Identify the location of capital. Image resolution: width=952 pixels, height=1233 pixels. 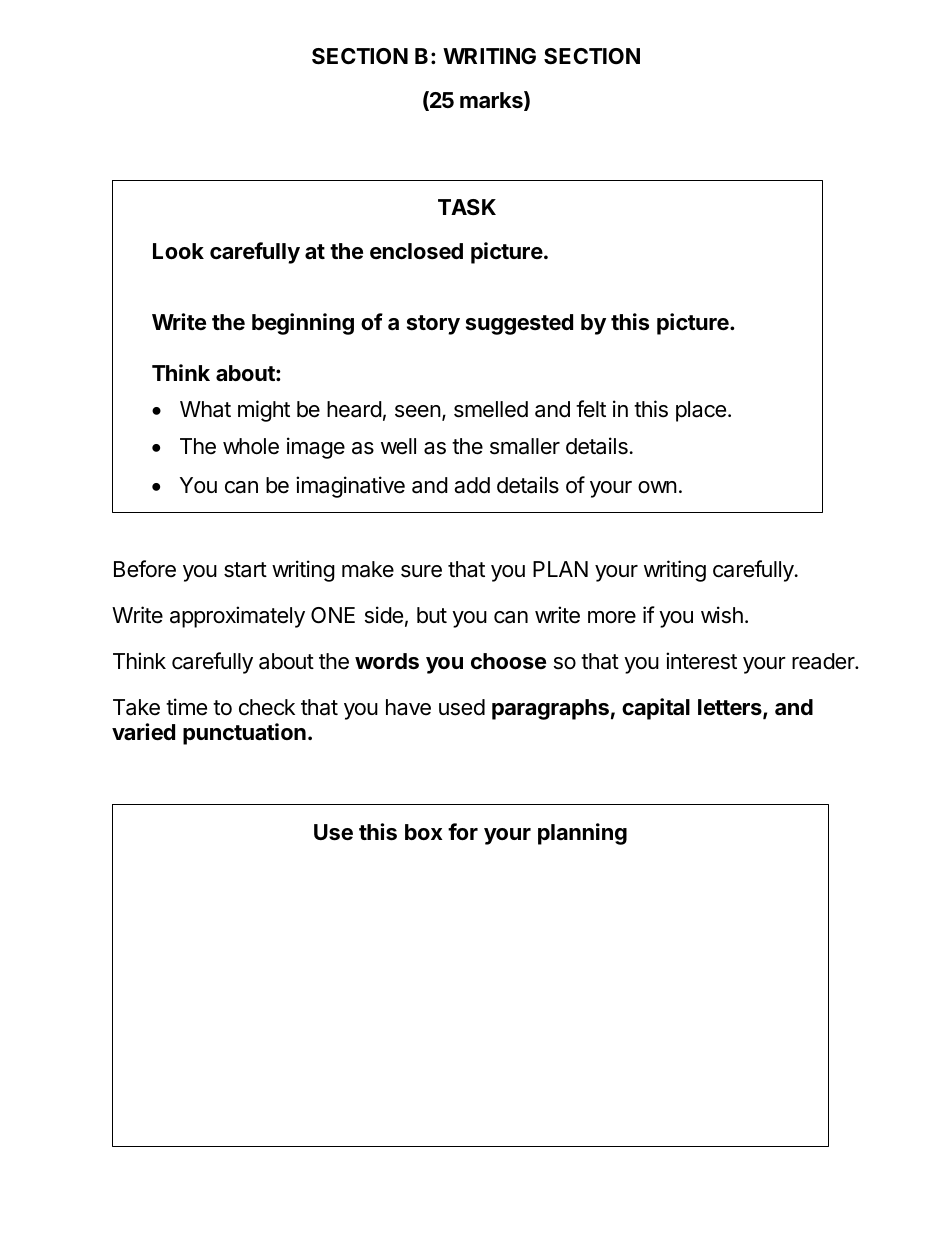
(656, 709).
